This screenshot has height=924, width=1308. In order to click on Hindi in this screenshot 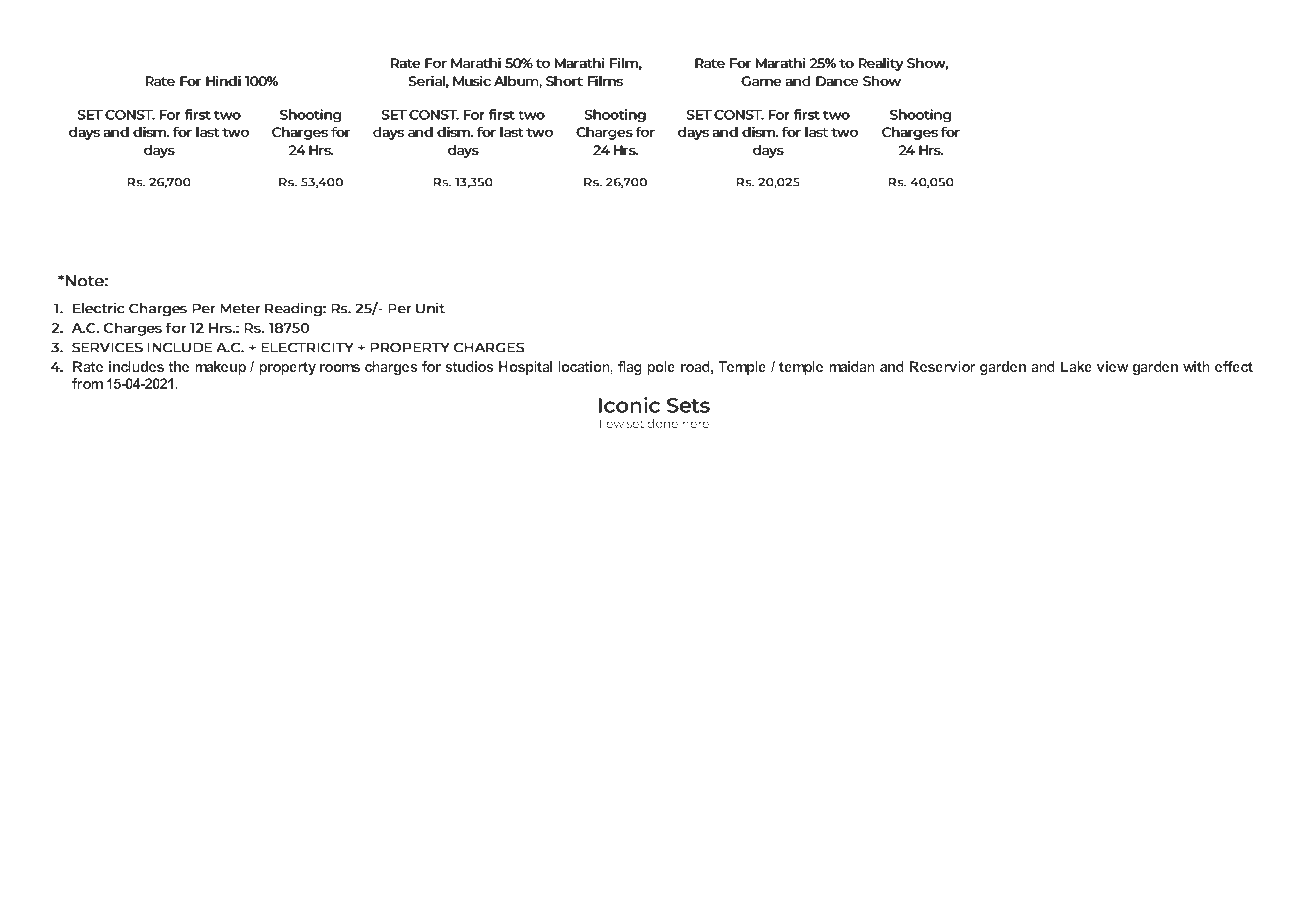, I will do `click(223, 81)`.
